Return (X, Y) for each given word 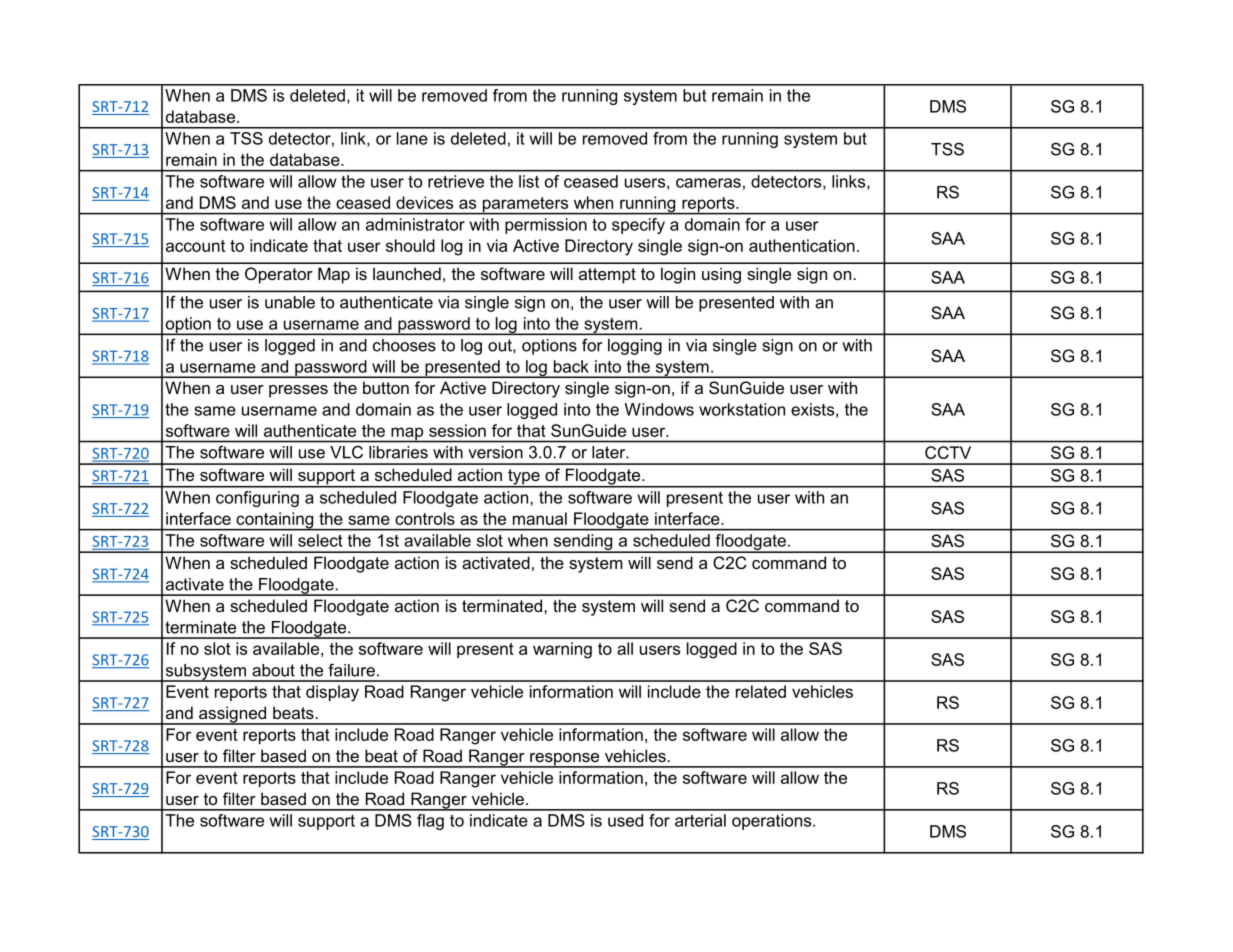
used (625, 820)
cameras (708, 183)
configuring (257, 499)
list (529, 181)
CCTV (948, 452)
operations (773, 822)
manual (540, 518)
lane (412, 138)
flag (430, 822)
